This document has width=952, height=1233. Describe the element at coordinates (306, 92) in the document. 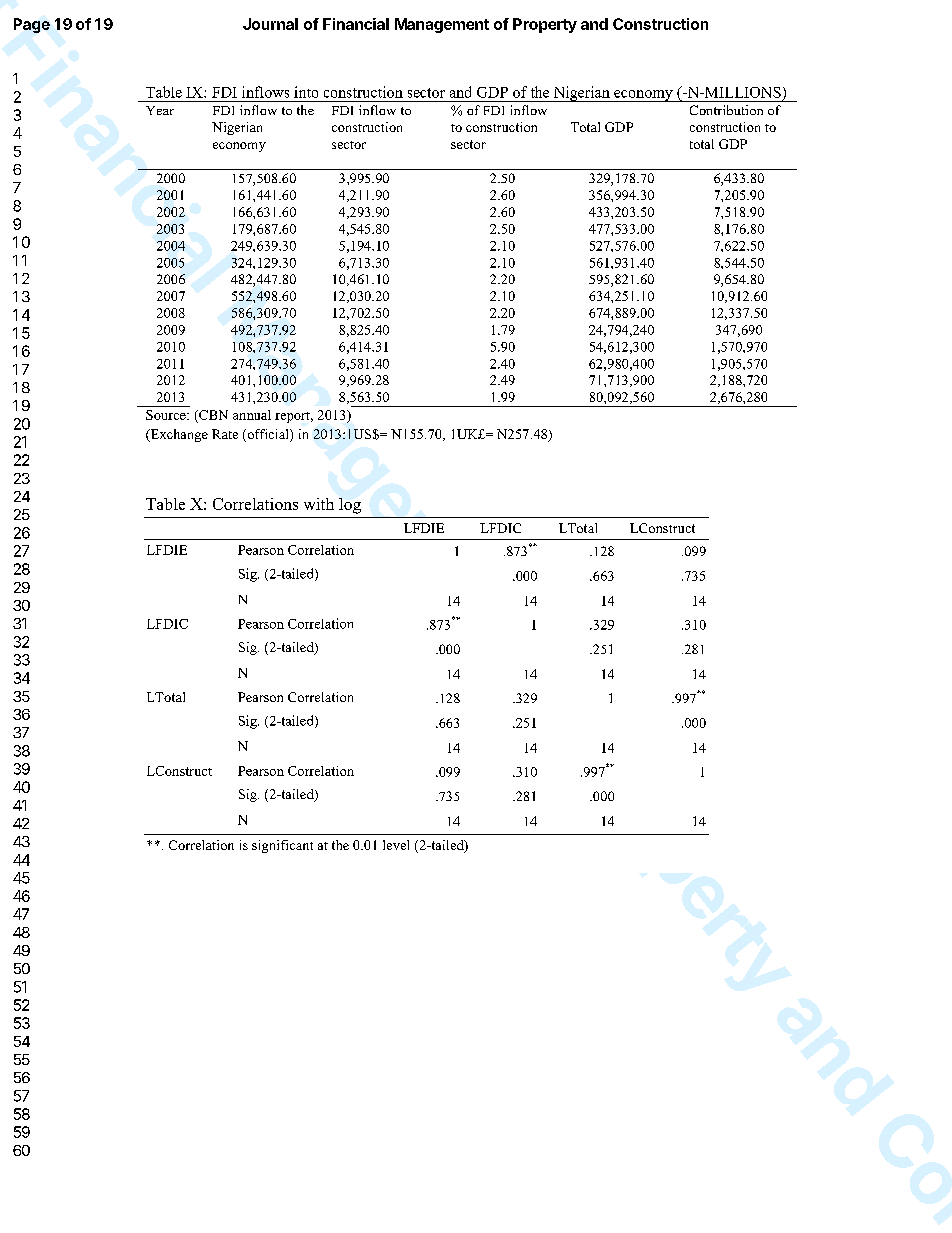

I see `into` at that location.
